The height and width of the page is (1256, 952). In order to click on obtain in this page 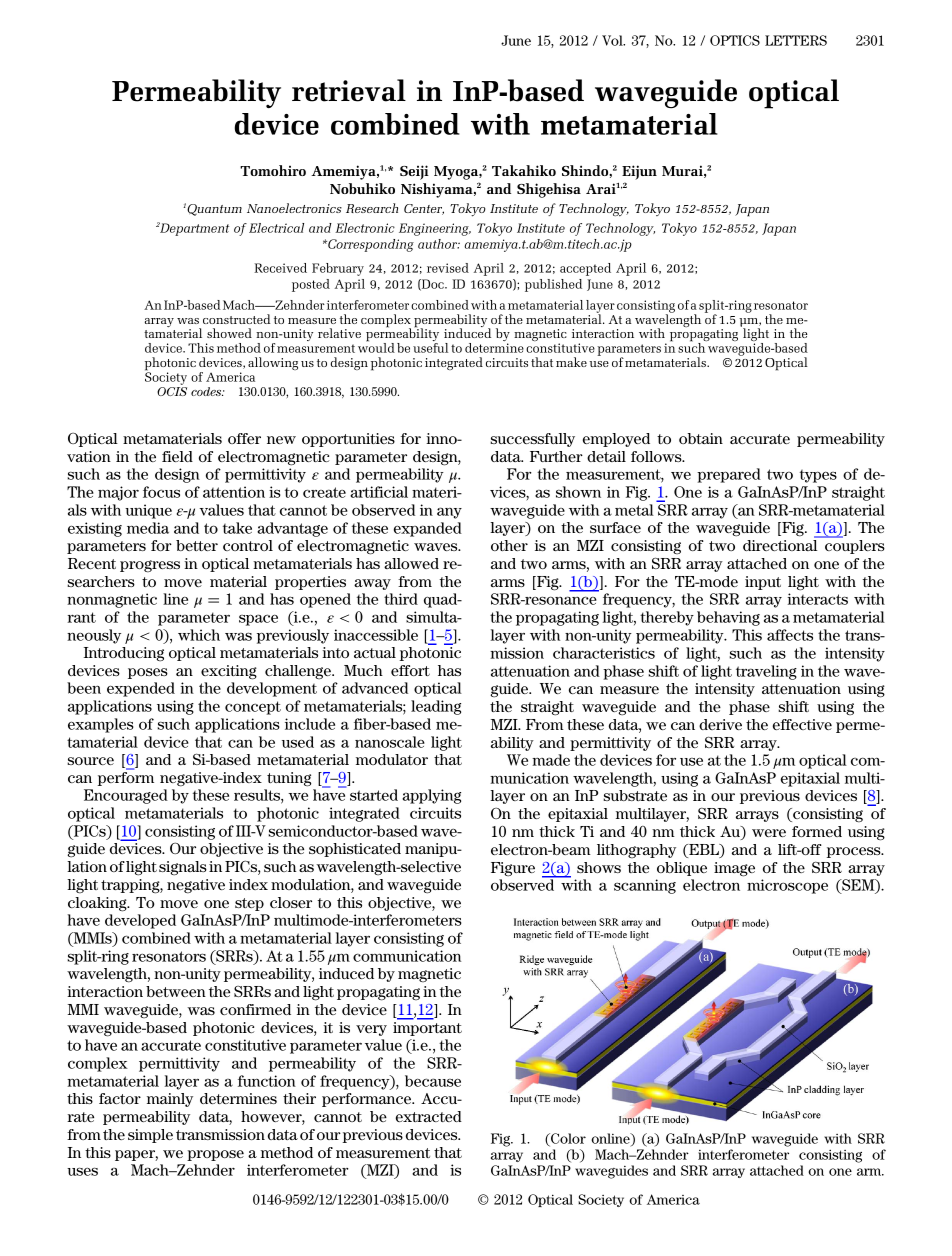, I will do `click(701, 438)`.
